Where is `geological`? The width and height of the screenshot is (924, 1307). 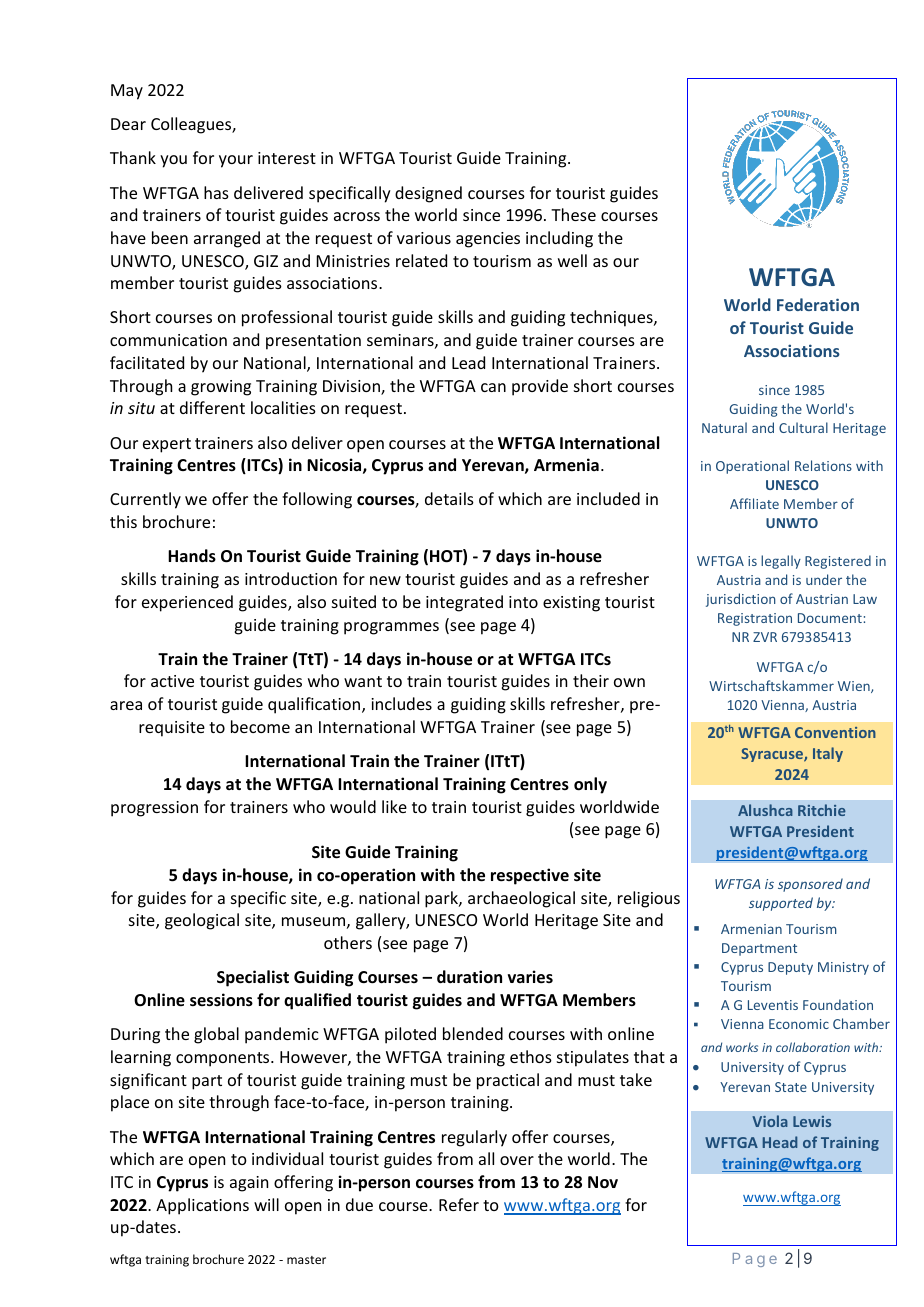
geological is located at coordinates (202, 921).
